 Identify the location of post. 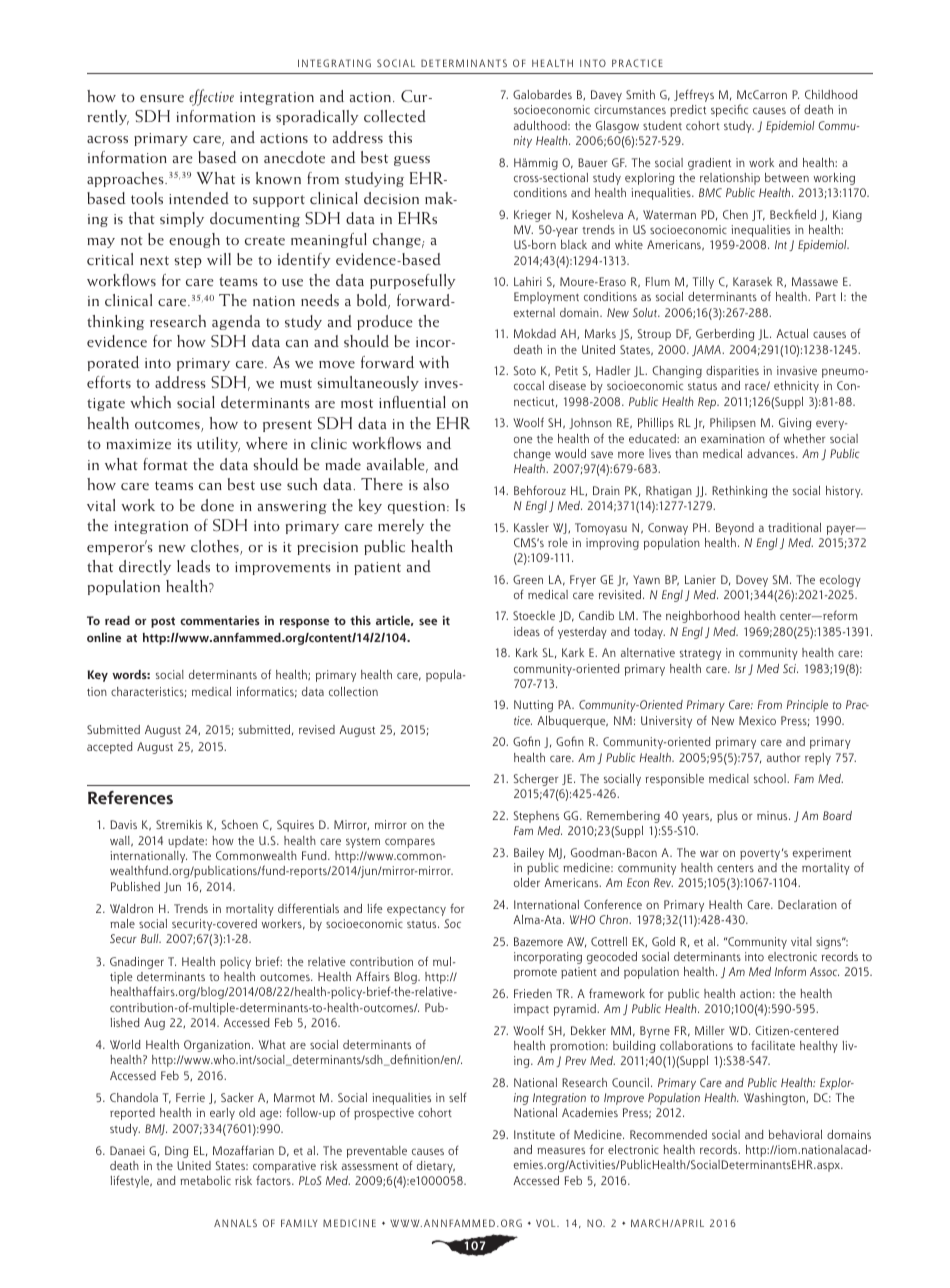
(163, 622).
